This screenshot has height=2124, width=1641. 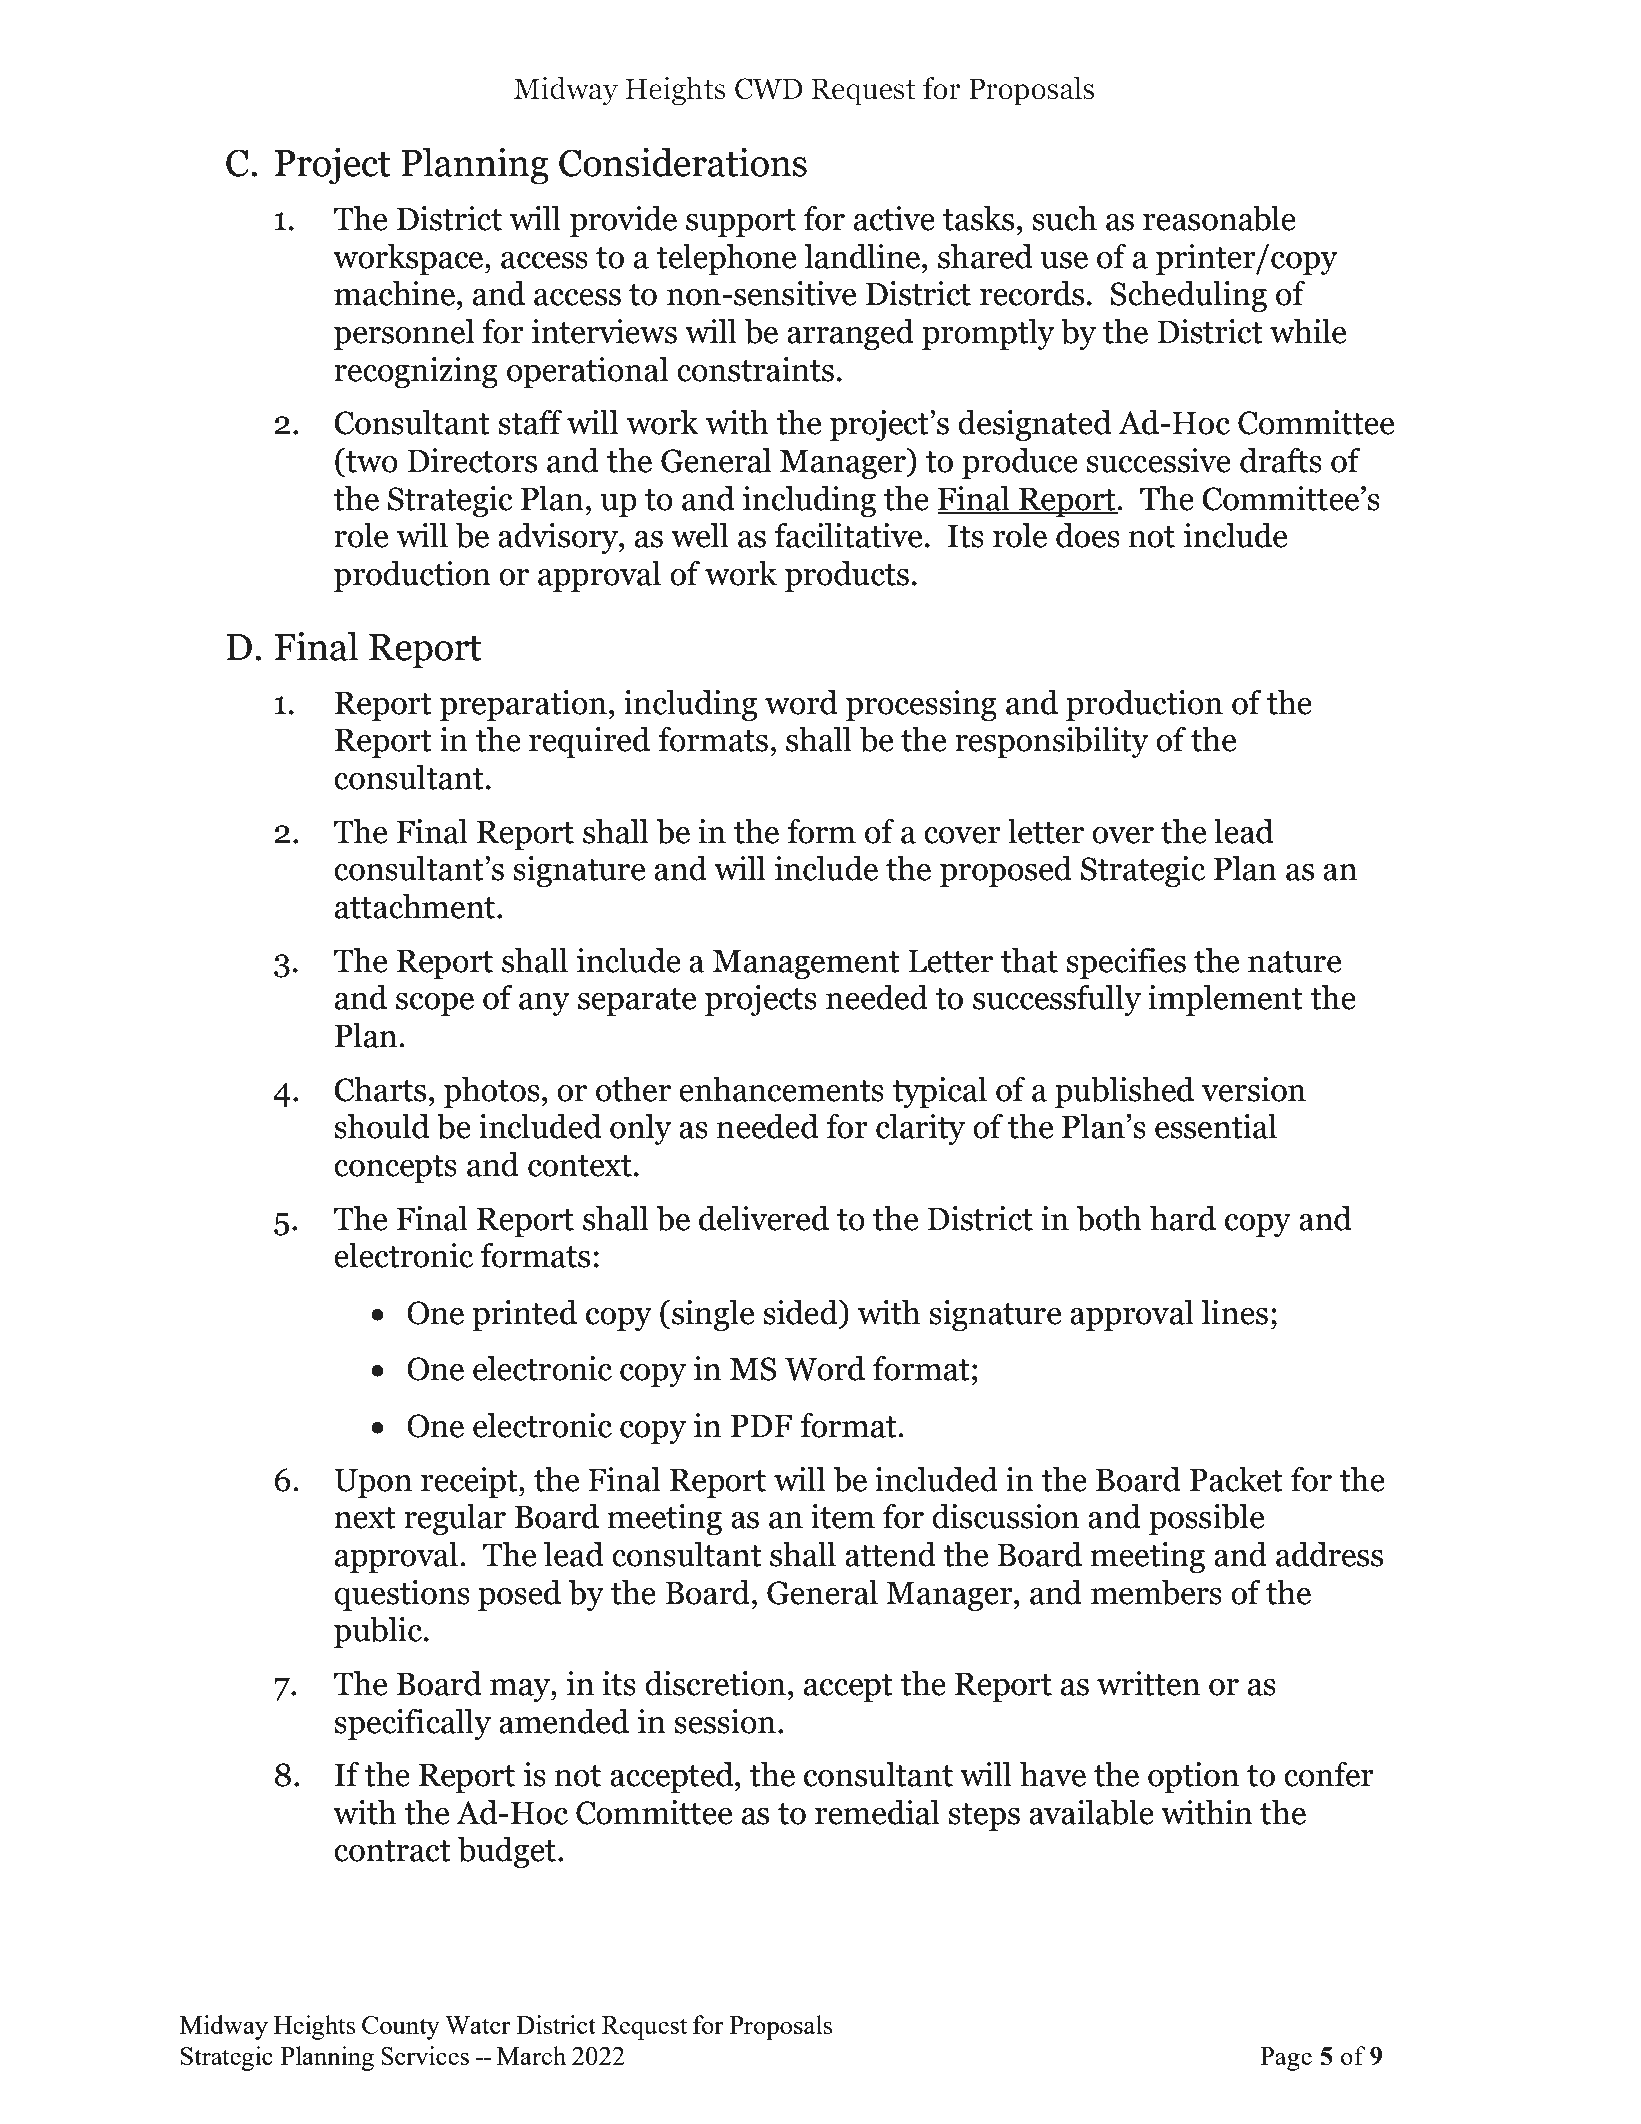 I want to click on processing, so click(x=921, y=705).
